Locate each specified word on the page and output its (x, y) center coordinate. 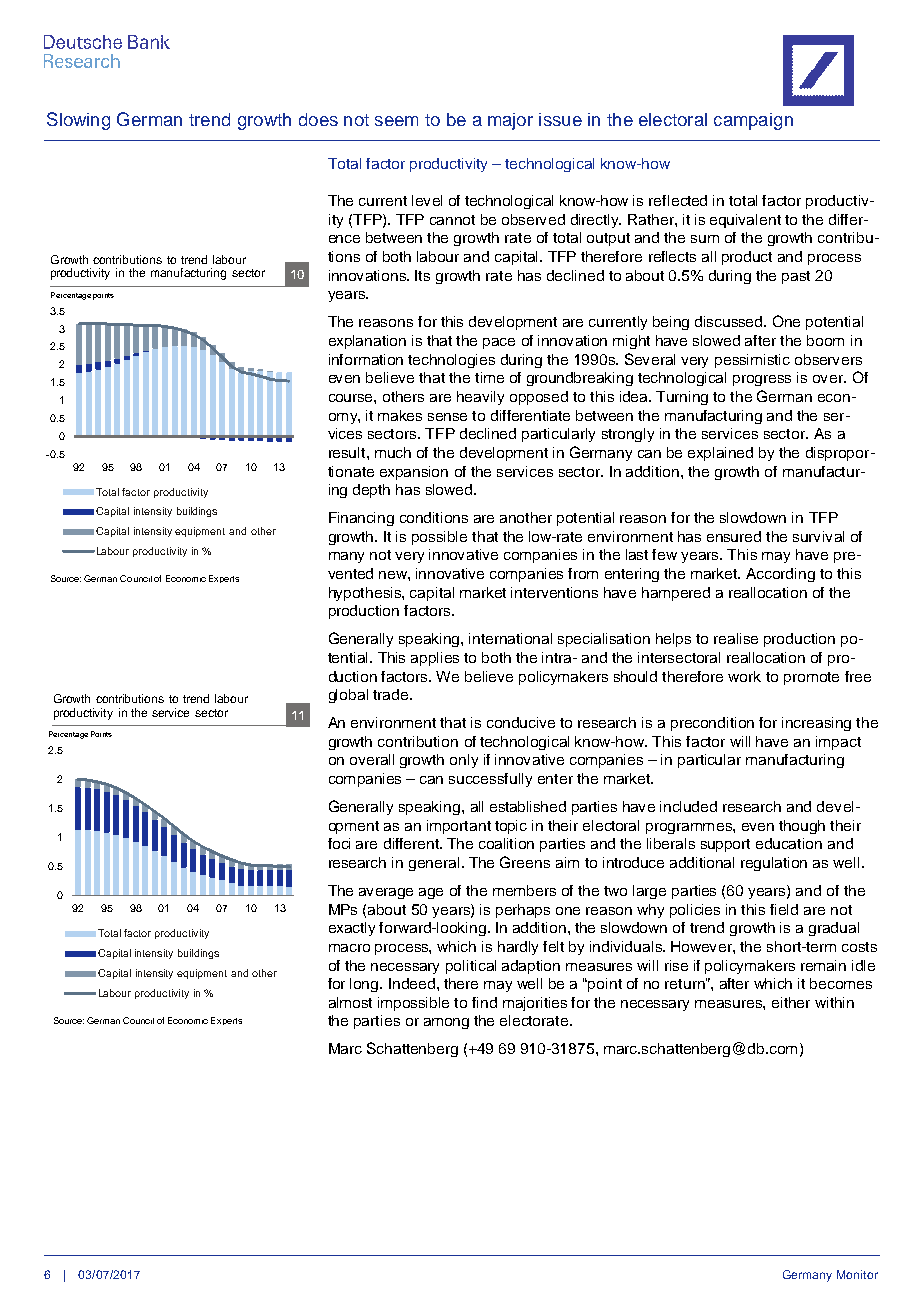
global (348, 696)
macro (349, 948)
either (791, 1002)
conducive (521, 722)
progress (762, 380)
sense (447, 417)
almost (350, 1002)
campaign (753, 121)
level (427, 200)
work (744, 676)
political (471, 967)
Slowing (78, 121)
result (348, 452)
